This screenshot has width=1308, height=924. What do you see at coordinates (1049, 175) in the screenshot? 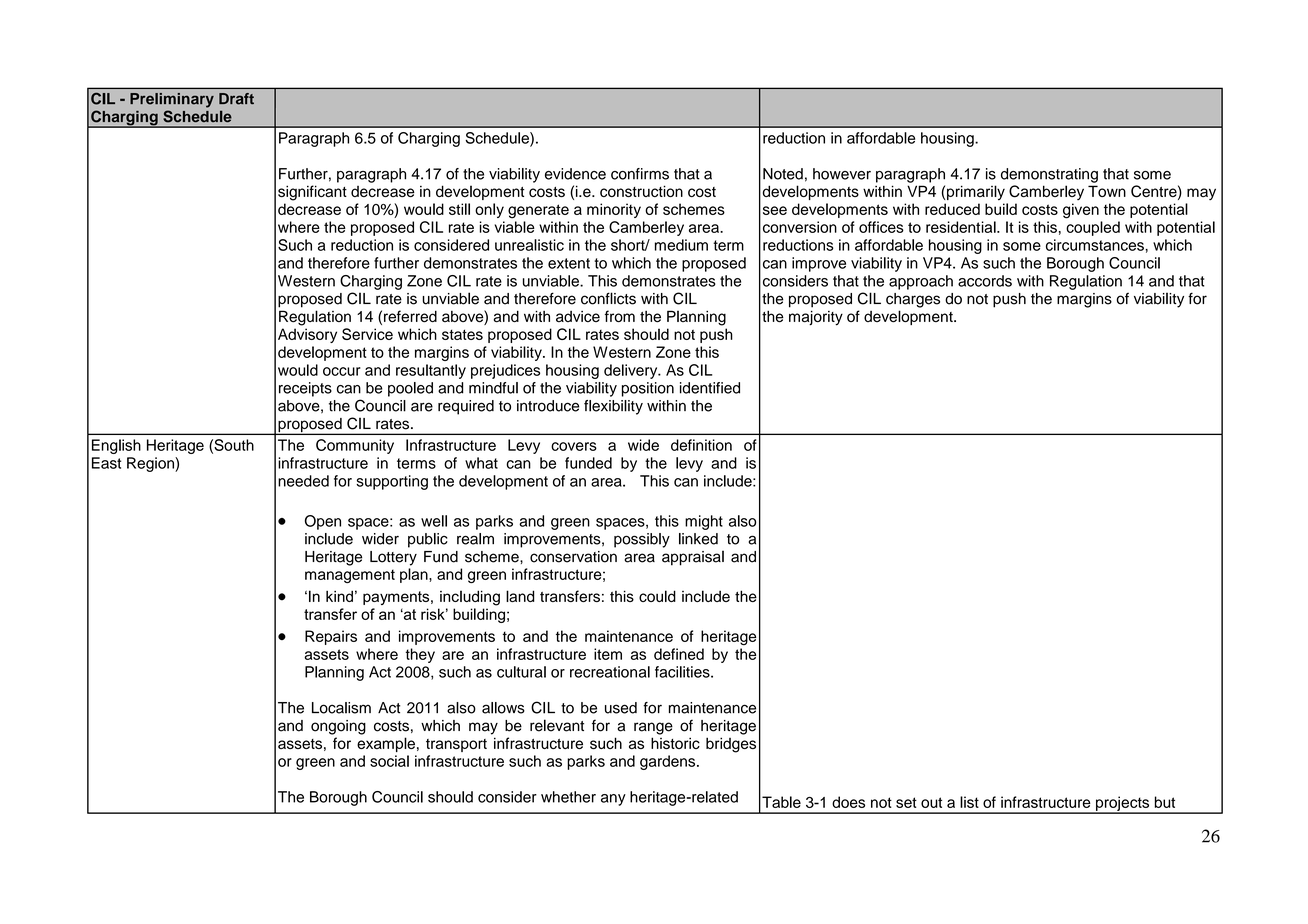
I see `demonstrating` at bounding box center [1049, 175].
